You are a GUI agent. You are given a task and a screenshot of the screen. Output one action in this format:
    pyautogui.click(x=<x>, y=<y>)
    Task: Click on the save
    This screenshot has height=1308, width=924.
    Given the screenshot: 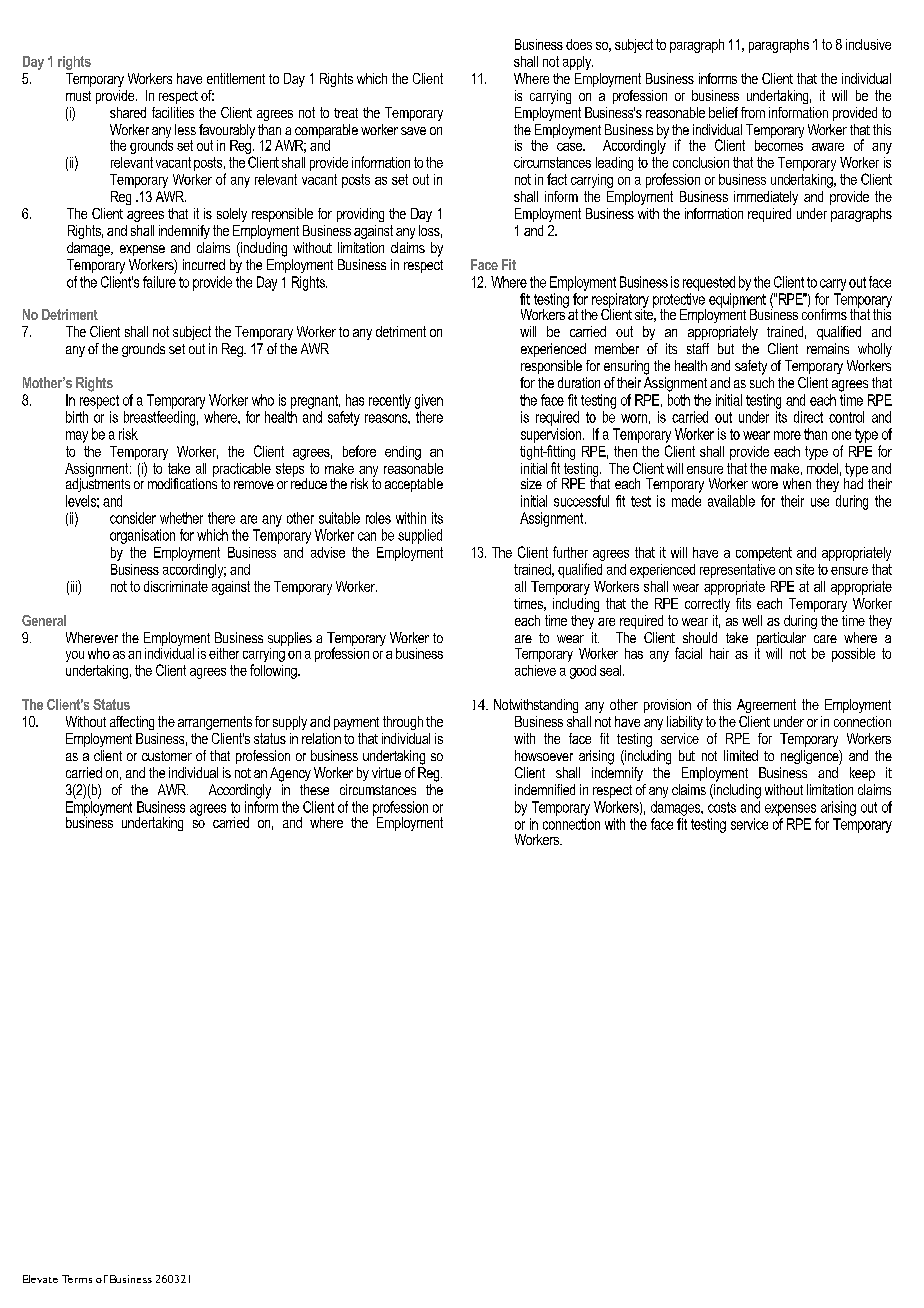 What is the action you would take?
    pyautogui.click(x=413, y=131)
